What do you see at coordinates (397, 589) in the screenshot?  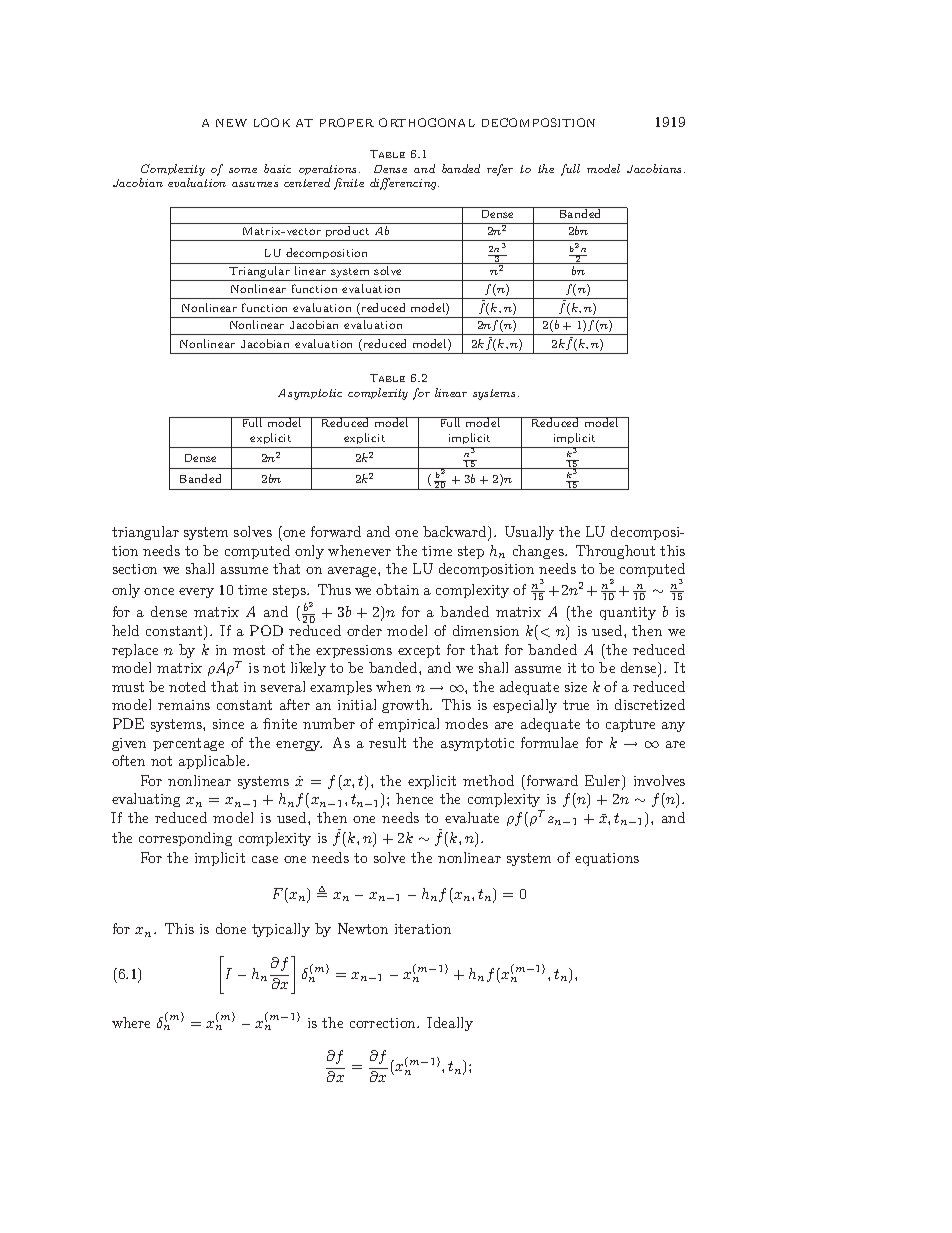 I see `obtain` at bounding box center [397, 589].
